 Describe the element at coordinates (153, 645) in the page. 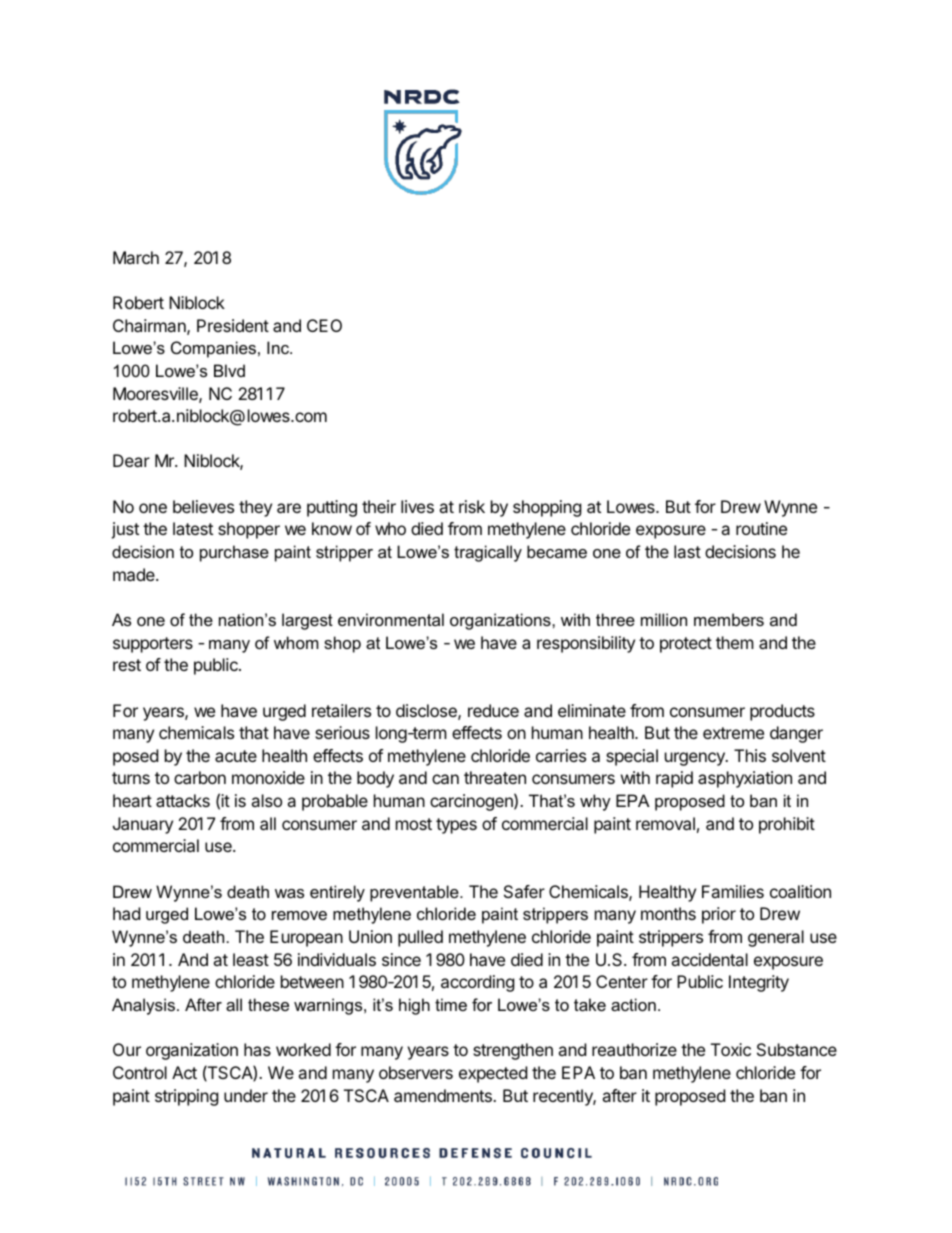

I see `supporters` at that location.
